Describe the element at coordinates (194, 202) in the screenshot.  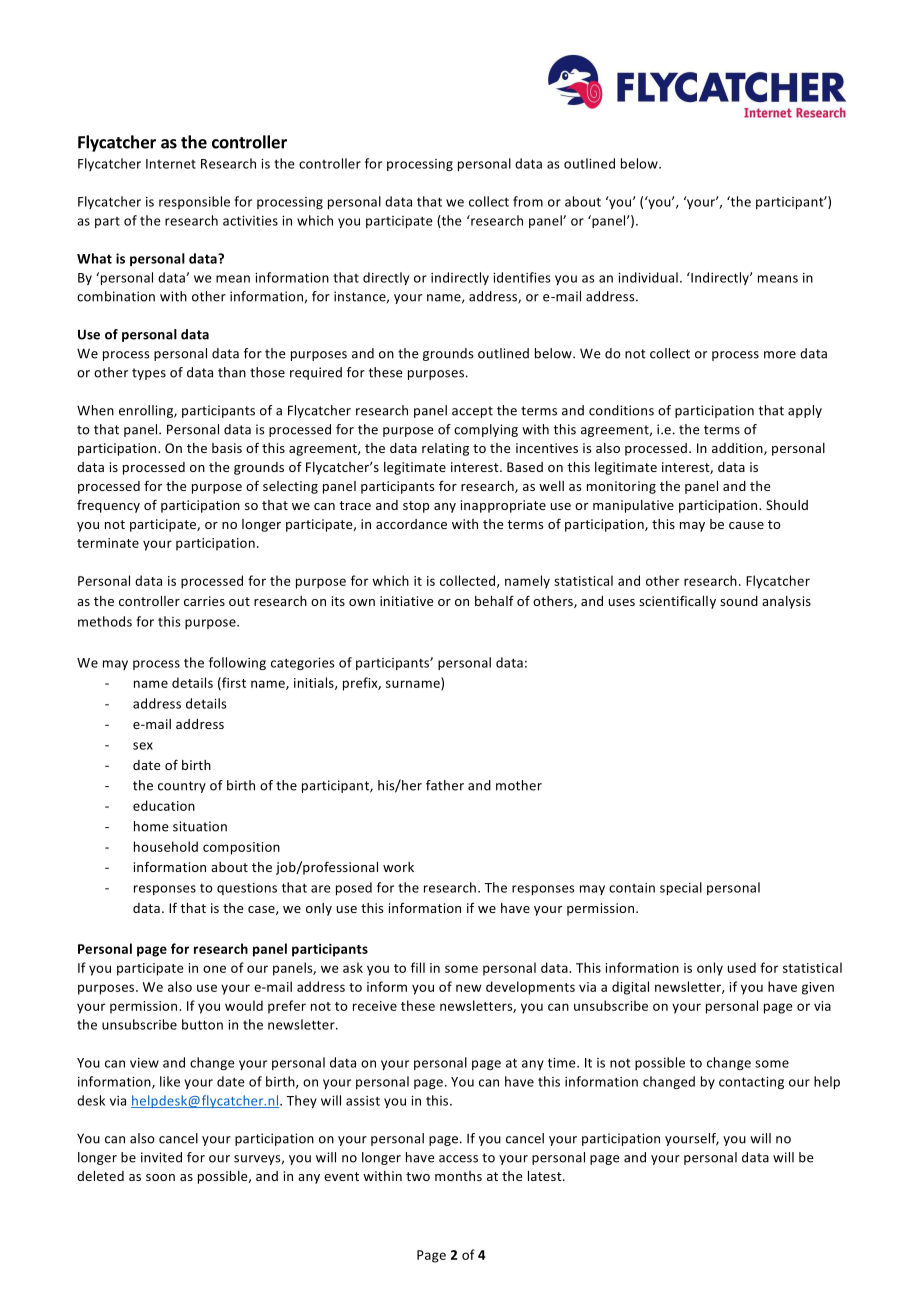
I see `responsible` at that location.
